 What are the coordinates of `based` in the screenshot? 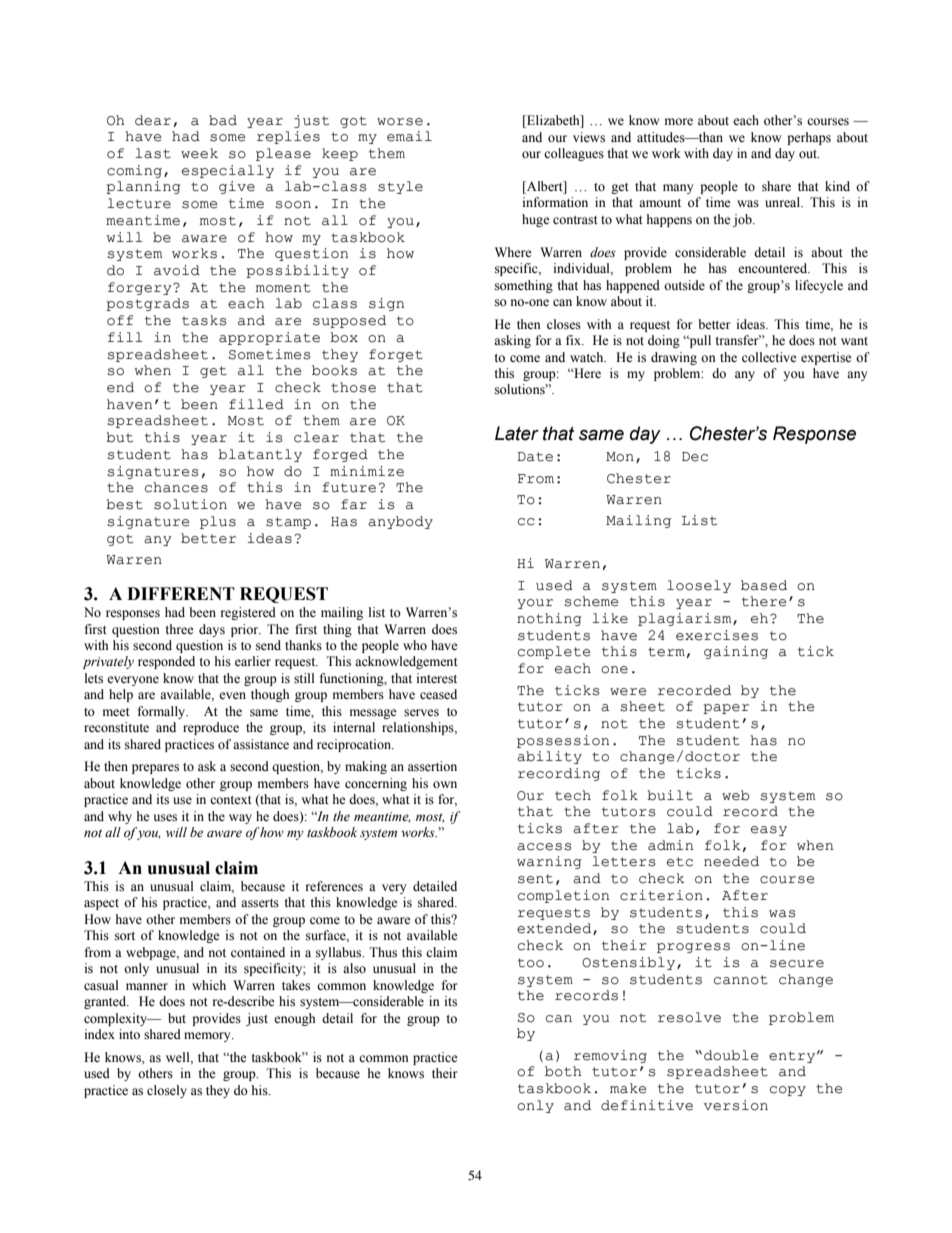 It's located at (764, 585).
